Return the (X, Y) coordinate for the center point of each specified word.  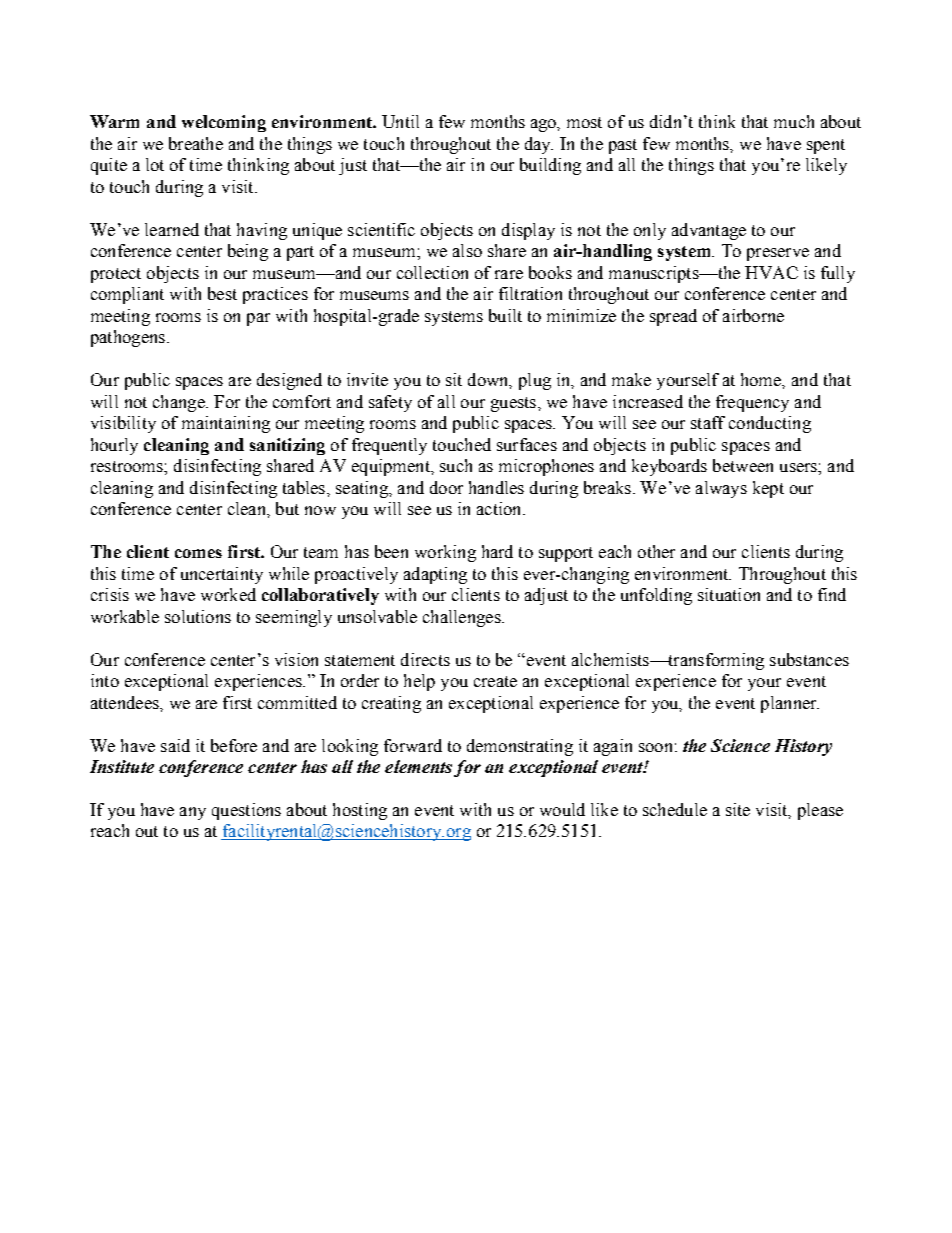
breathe (196, 143)
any (193, 813)
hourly (114, 446)
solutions (198, 616)
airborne (753, 315)
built (505, 315)
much (794, 121)
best (222, 293)
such (456, 465)
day (539, 145)
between (743, 465)
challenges (463, 618)
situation (729, 594)
